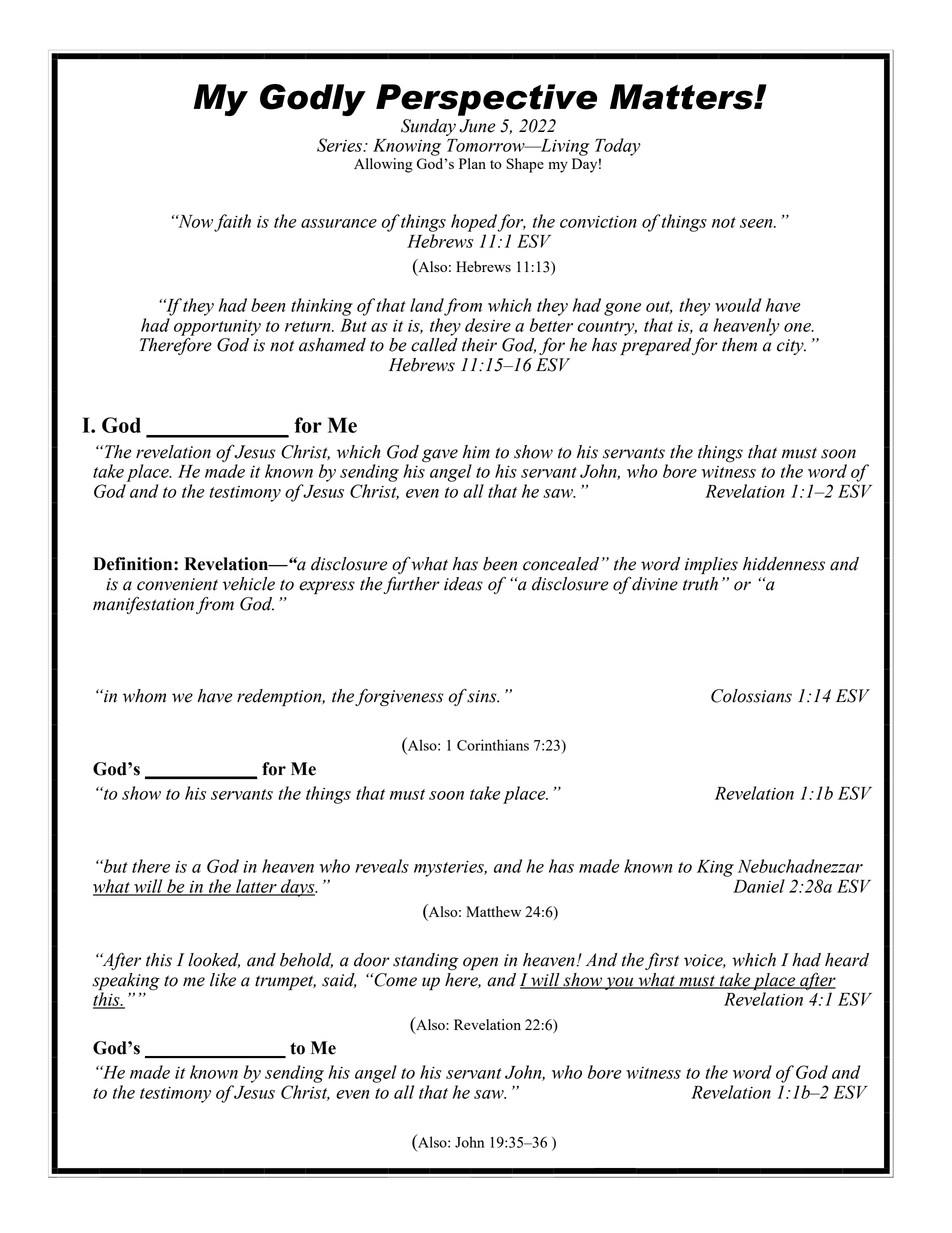 The height and width of the screenshot is (1233, 952). I want to click on concealed, so click(561, 564).
